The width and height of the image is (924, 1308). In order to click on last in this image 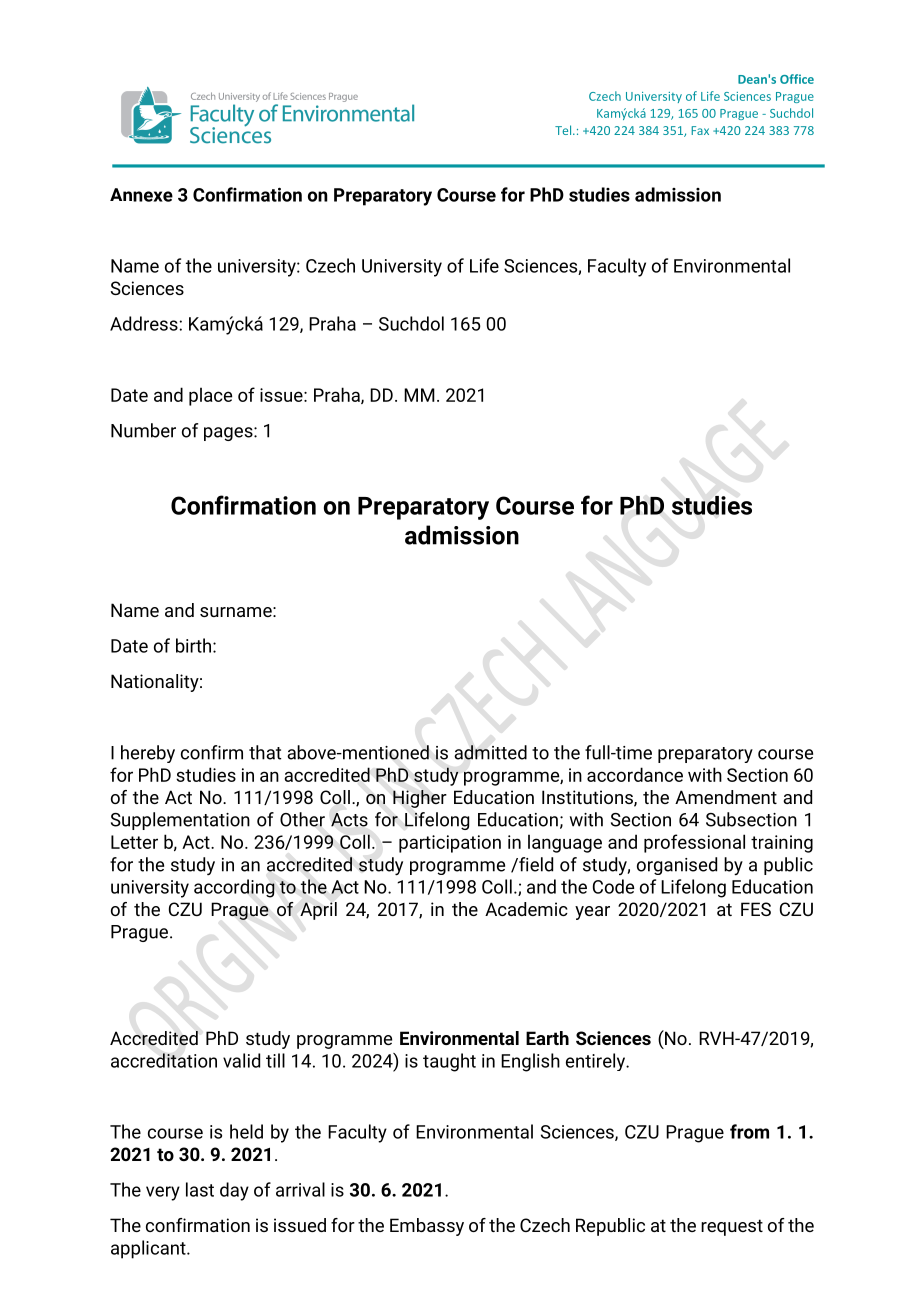, I will do `click(200, 1189)`.
